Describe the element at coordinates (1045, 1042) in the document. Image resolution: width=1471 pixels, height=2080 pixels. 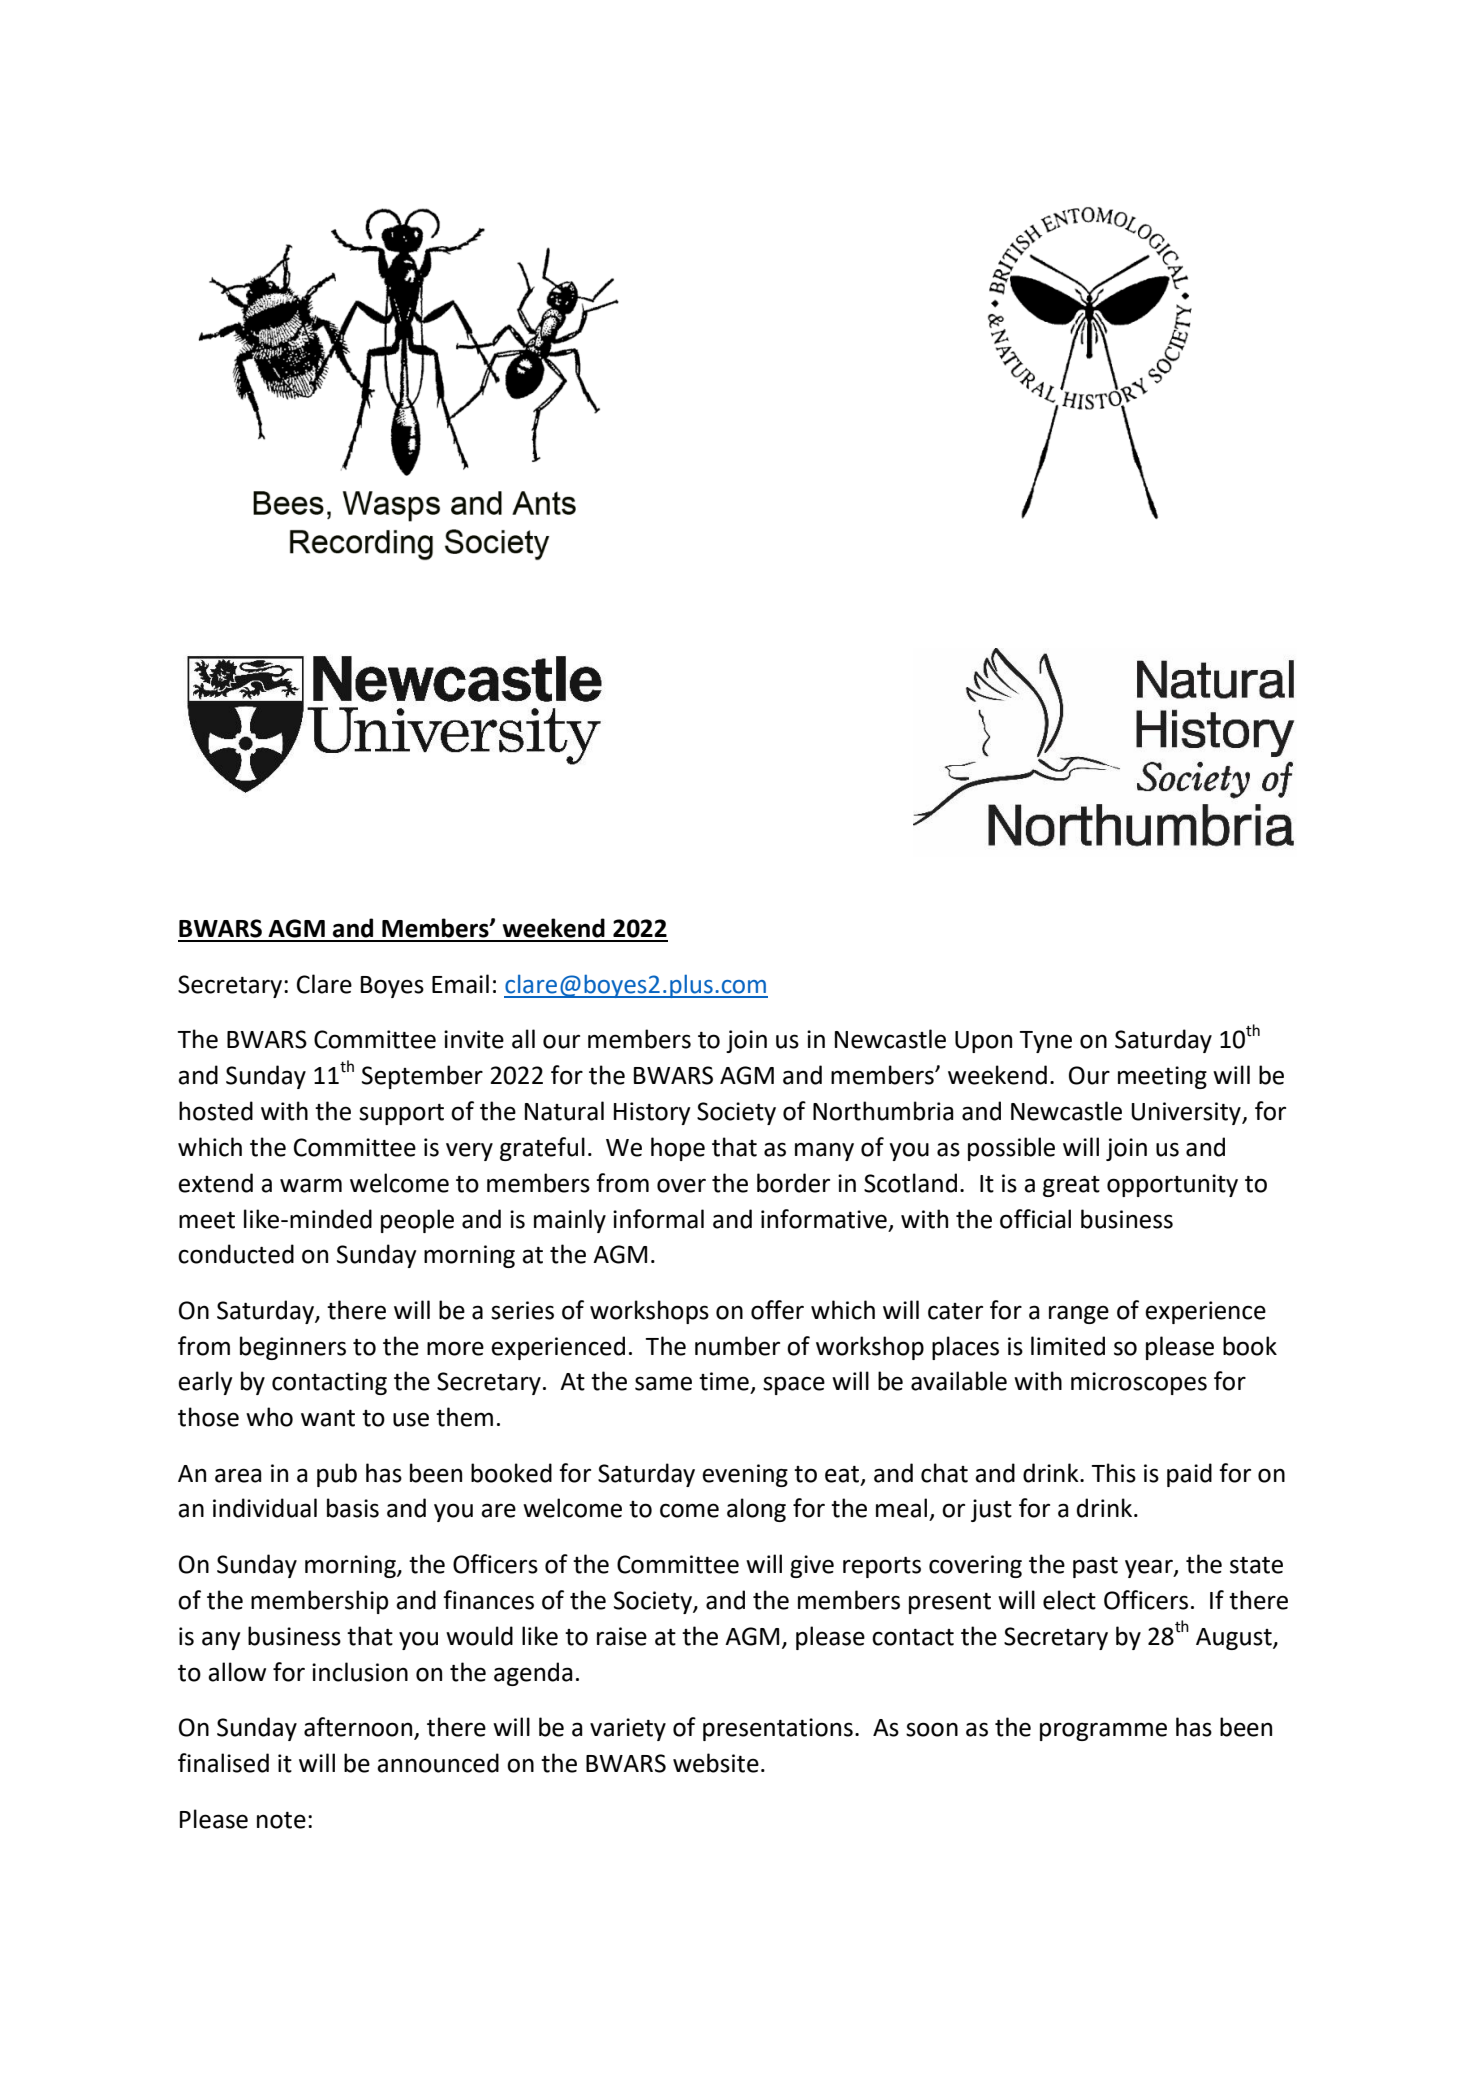
I see `Tyne` at that location.
